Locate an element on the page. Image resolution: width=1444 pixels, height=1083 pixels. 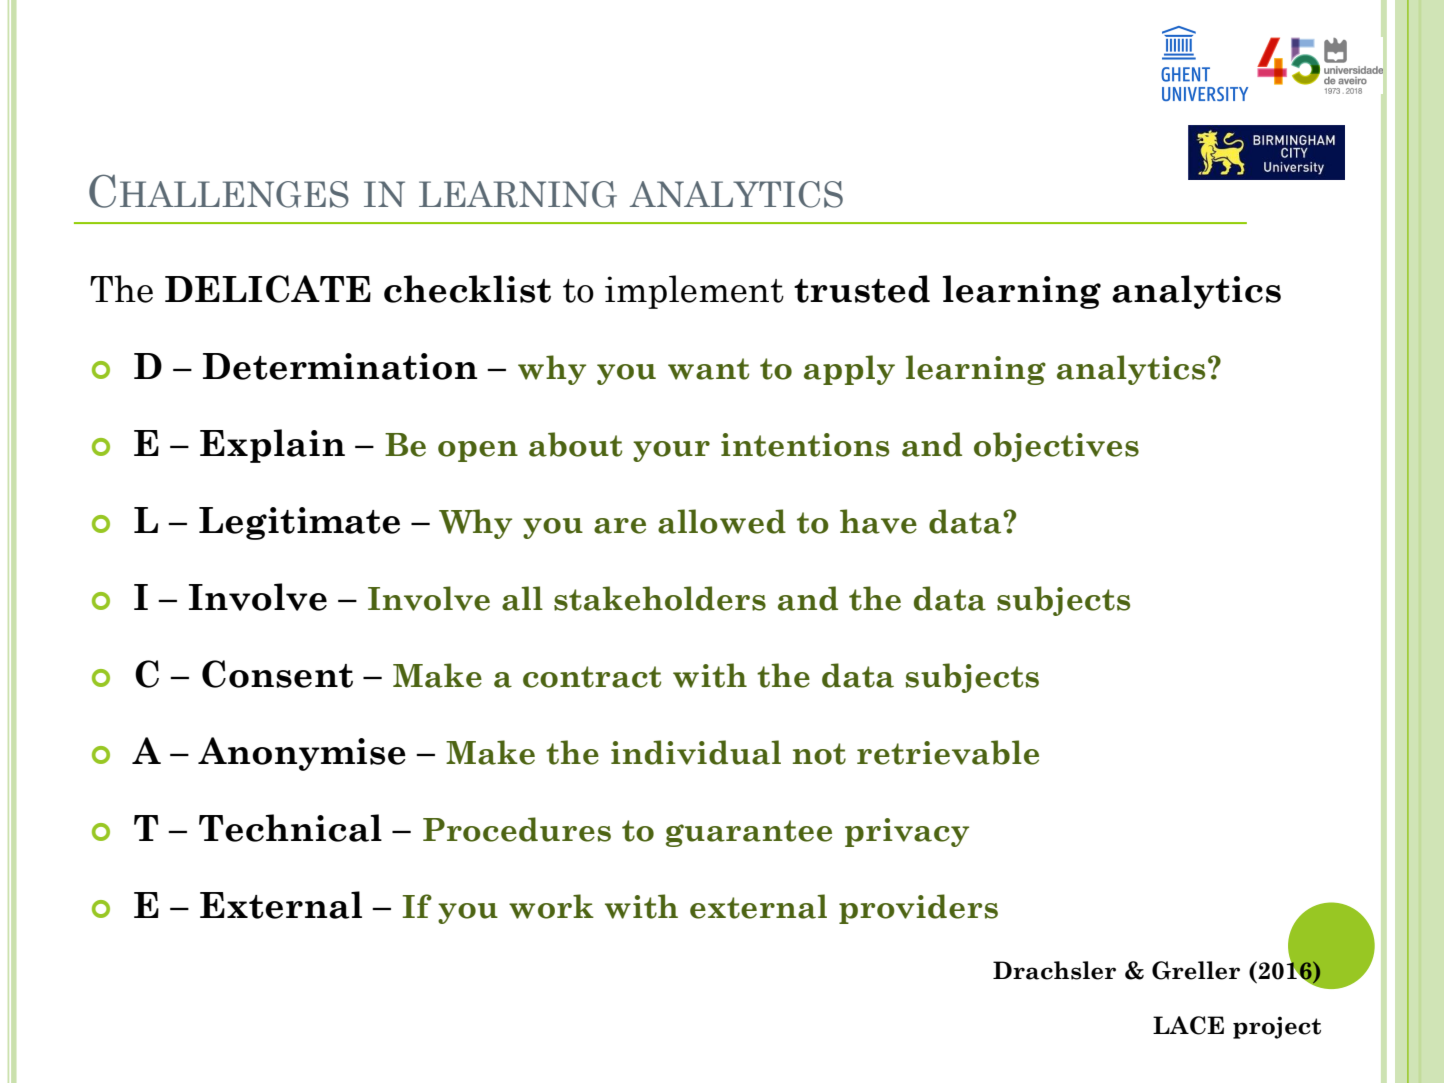
work is located at coordinates (551, 906).
